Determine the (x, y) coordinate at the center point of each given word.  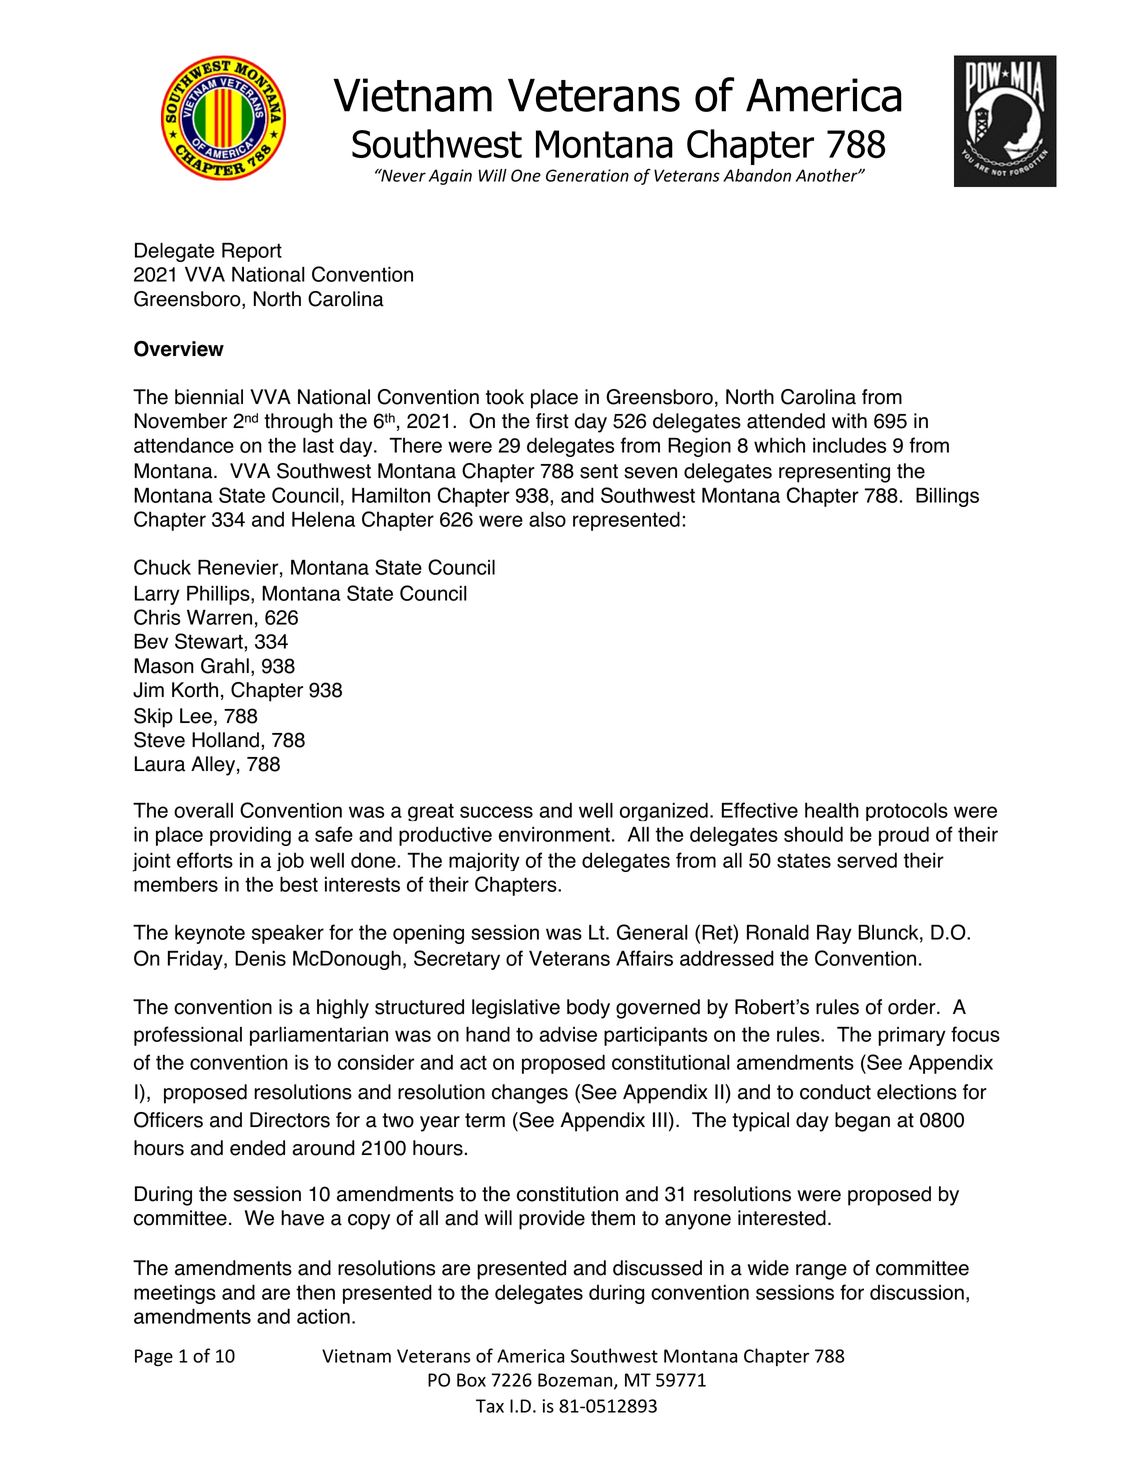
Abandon (757, 175)
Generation (587, 175)
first (552, 421)
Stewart (210, 641)
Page (154, 1357)
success (496, 812)
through (298, 423)
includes (849, 445)
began (862, 1122)
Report (252, 252)
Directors (290, 1120)
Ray (834, 934)
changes (530, 1094)
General (652, 932)
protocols (907, 811)
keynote (210, 934)
